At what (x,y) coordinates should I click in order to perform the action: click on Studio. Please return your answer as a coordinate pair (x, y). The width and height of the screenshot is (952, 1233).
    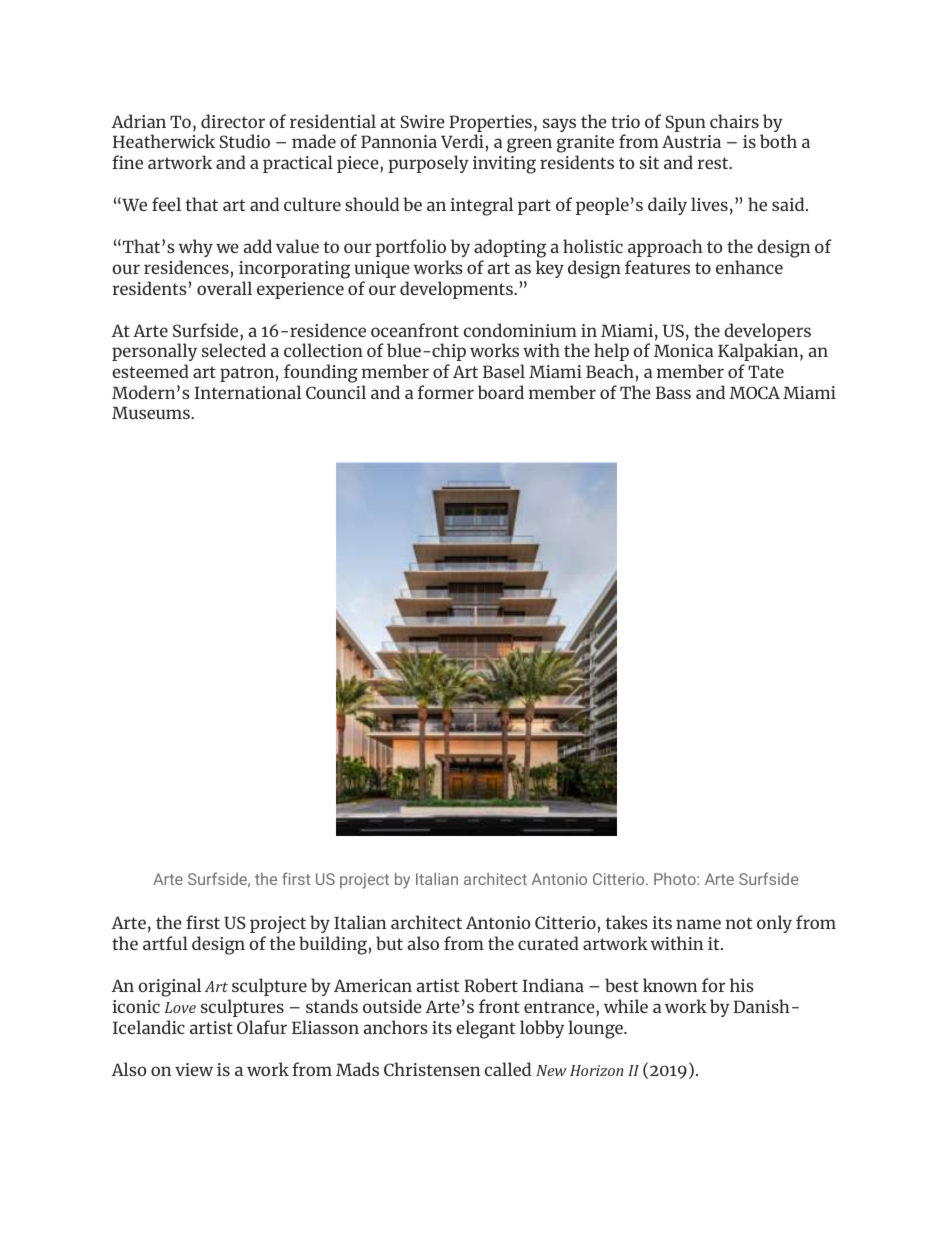
    Looking at the image, I should click on (245, 141).
